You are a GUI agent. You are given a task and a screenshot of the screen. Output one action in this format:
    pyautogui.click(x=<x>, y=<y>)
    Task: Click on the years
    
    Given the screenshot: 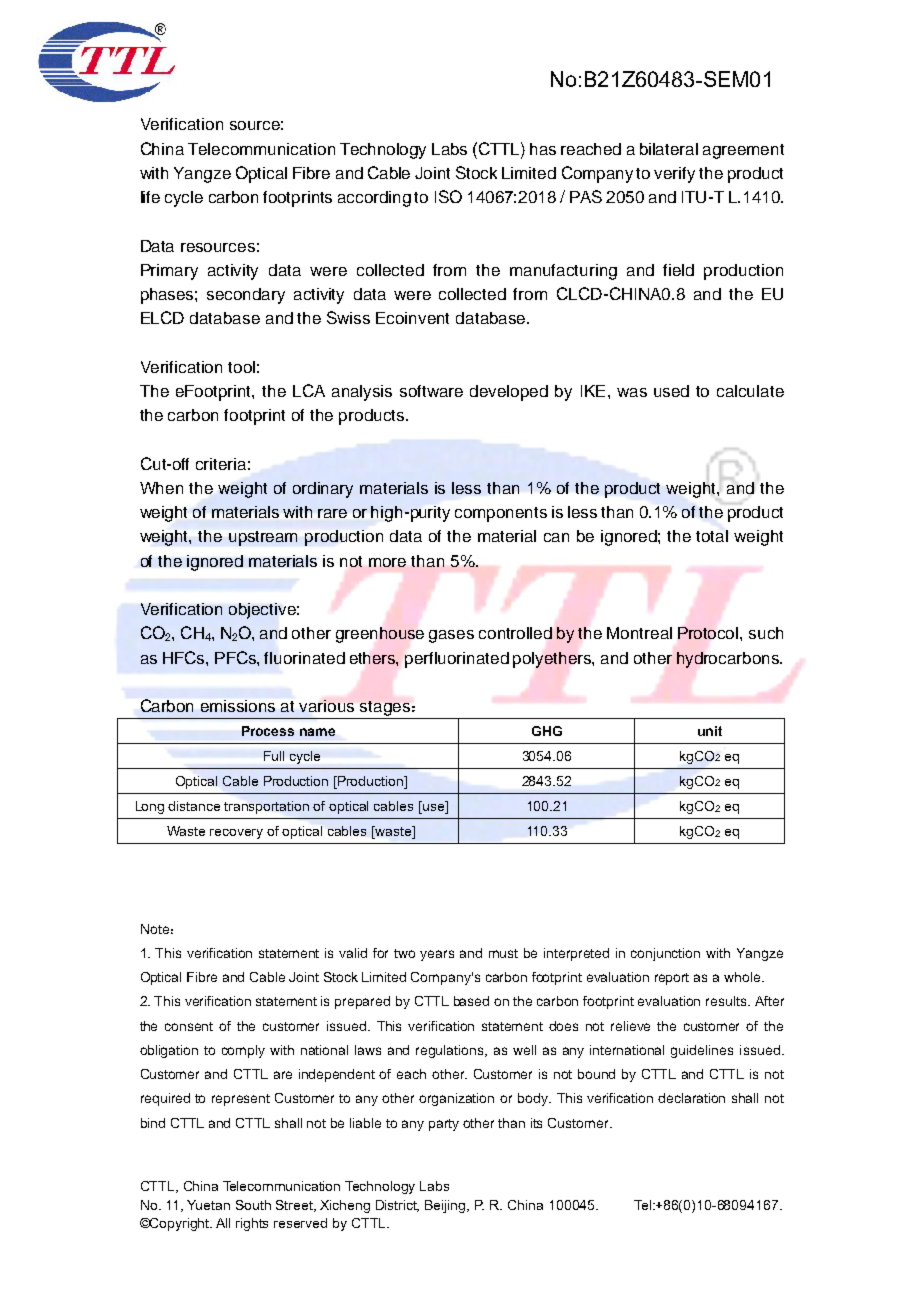 What is the action you would take?
    pyautogui.click(x=437, y=955)
